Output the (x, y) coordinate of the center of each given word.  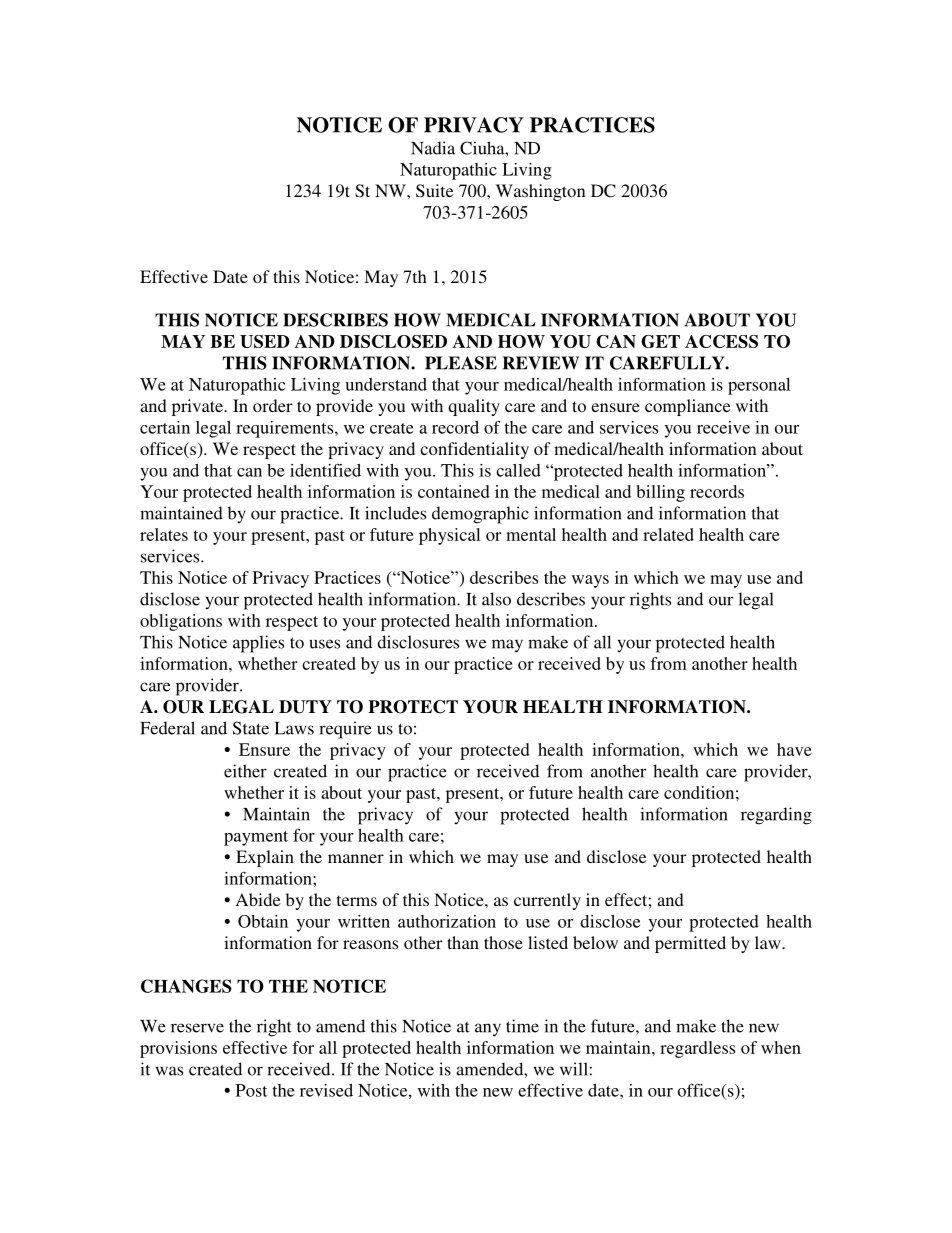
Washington (541, 192)
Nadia (433, 148)
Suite (434, 191)
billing (660, 493)
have (794, 749)
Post (251, 1090)
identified (325, 470)
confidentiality (474, 450)
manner (356, 858)
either (245, 771)
